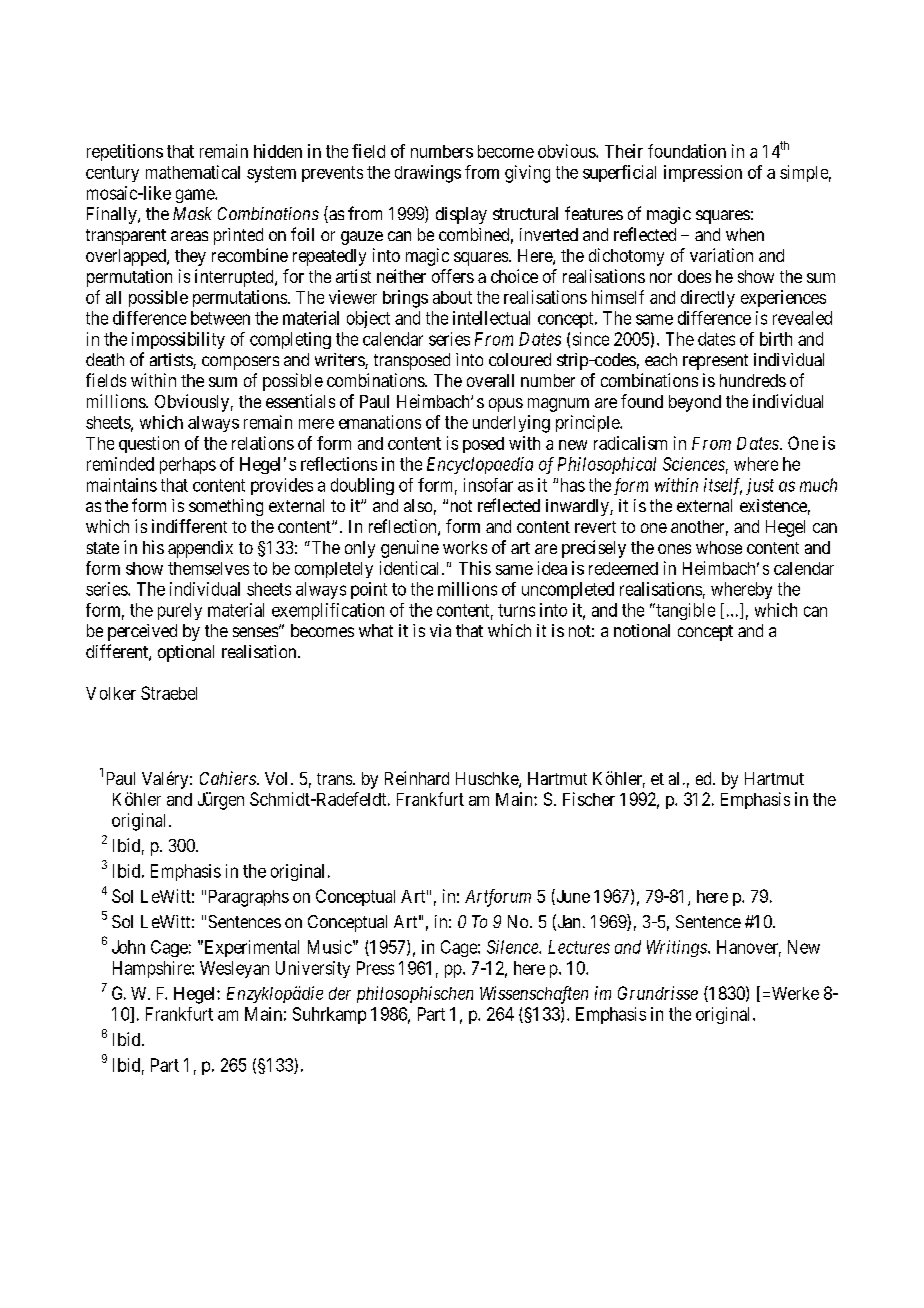  Describe the element at coordinates (428, 174) in the document. I see `drawings` at that location.
